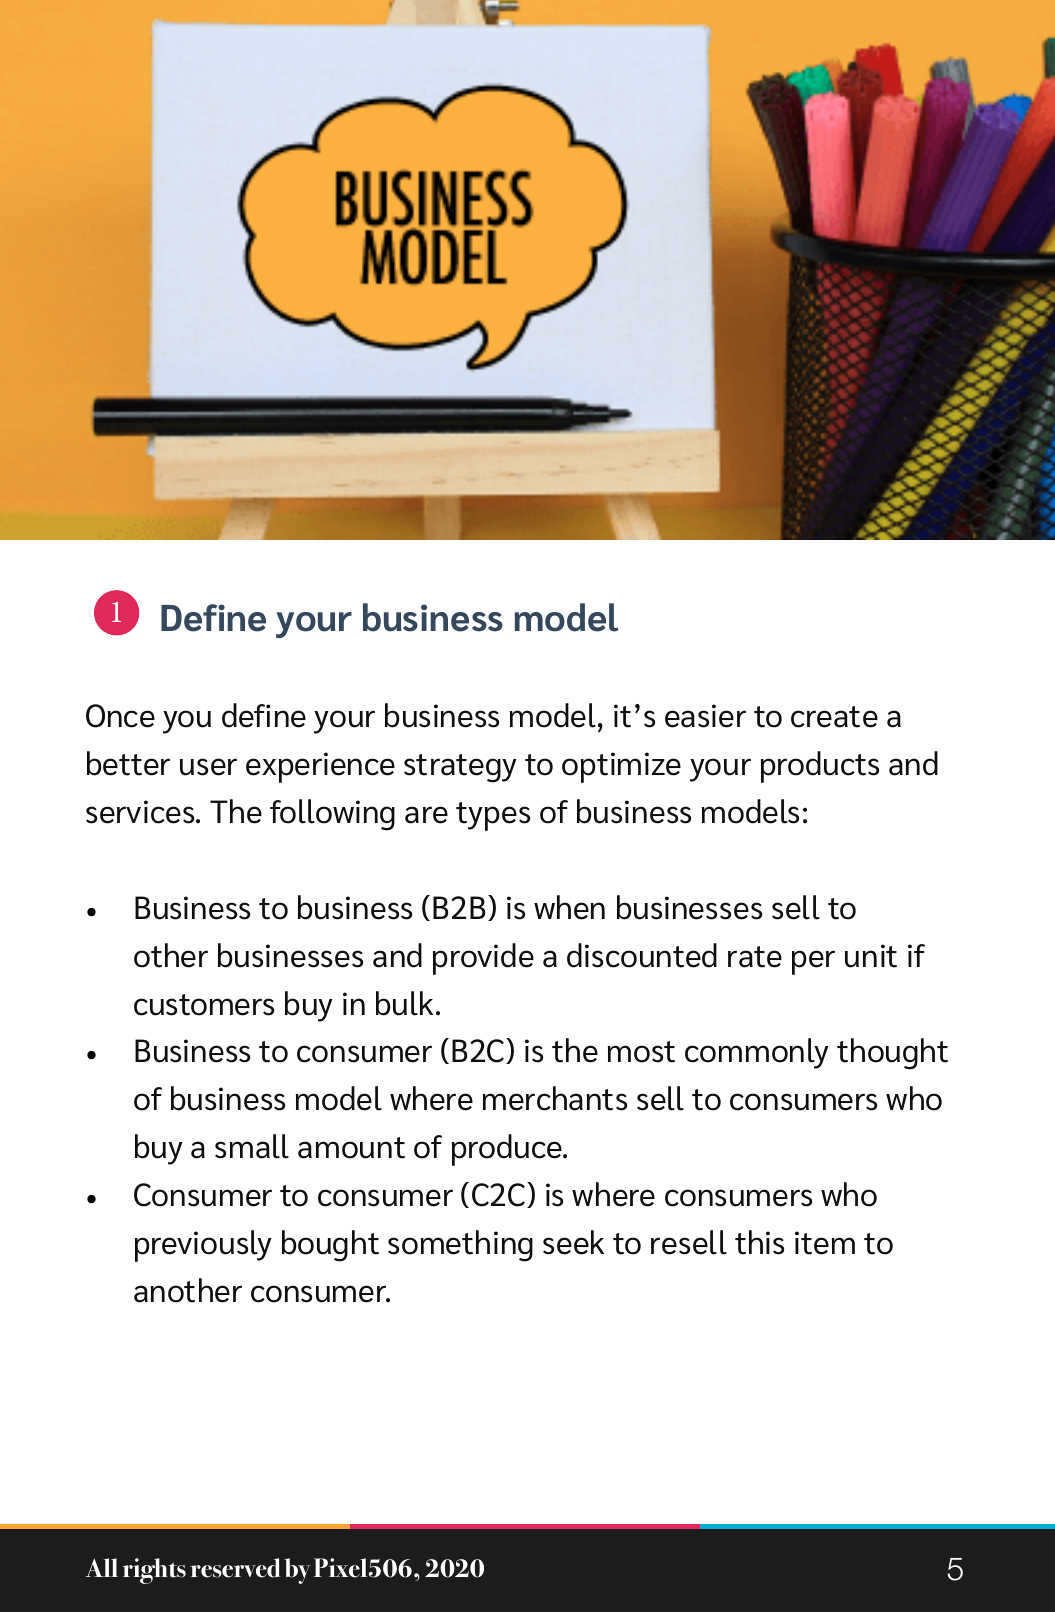 The width and height of the screenshot is (1055, 1612). I want to click on user, so click(208, 767).
